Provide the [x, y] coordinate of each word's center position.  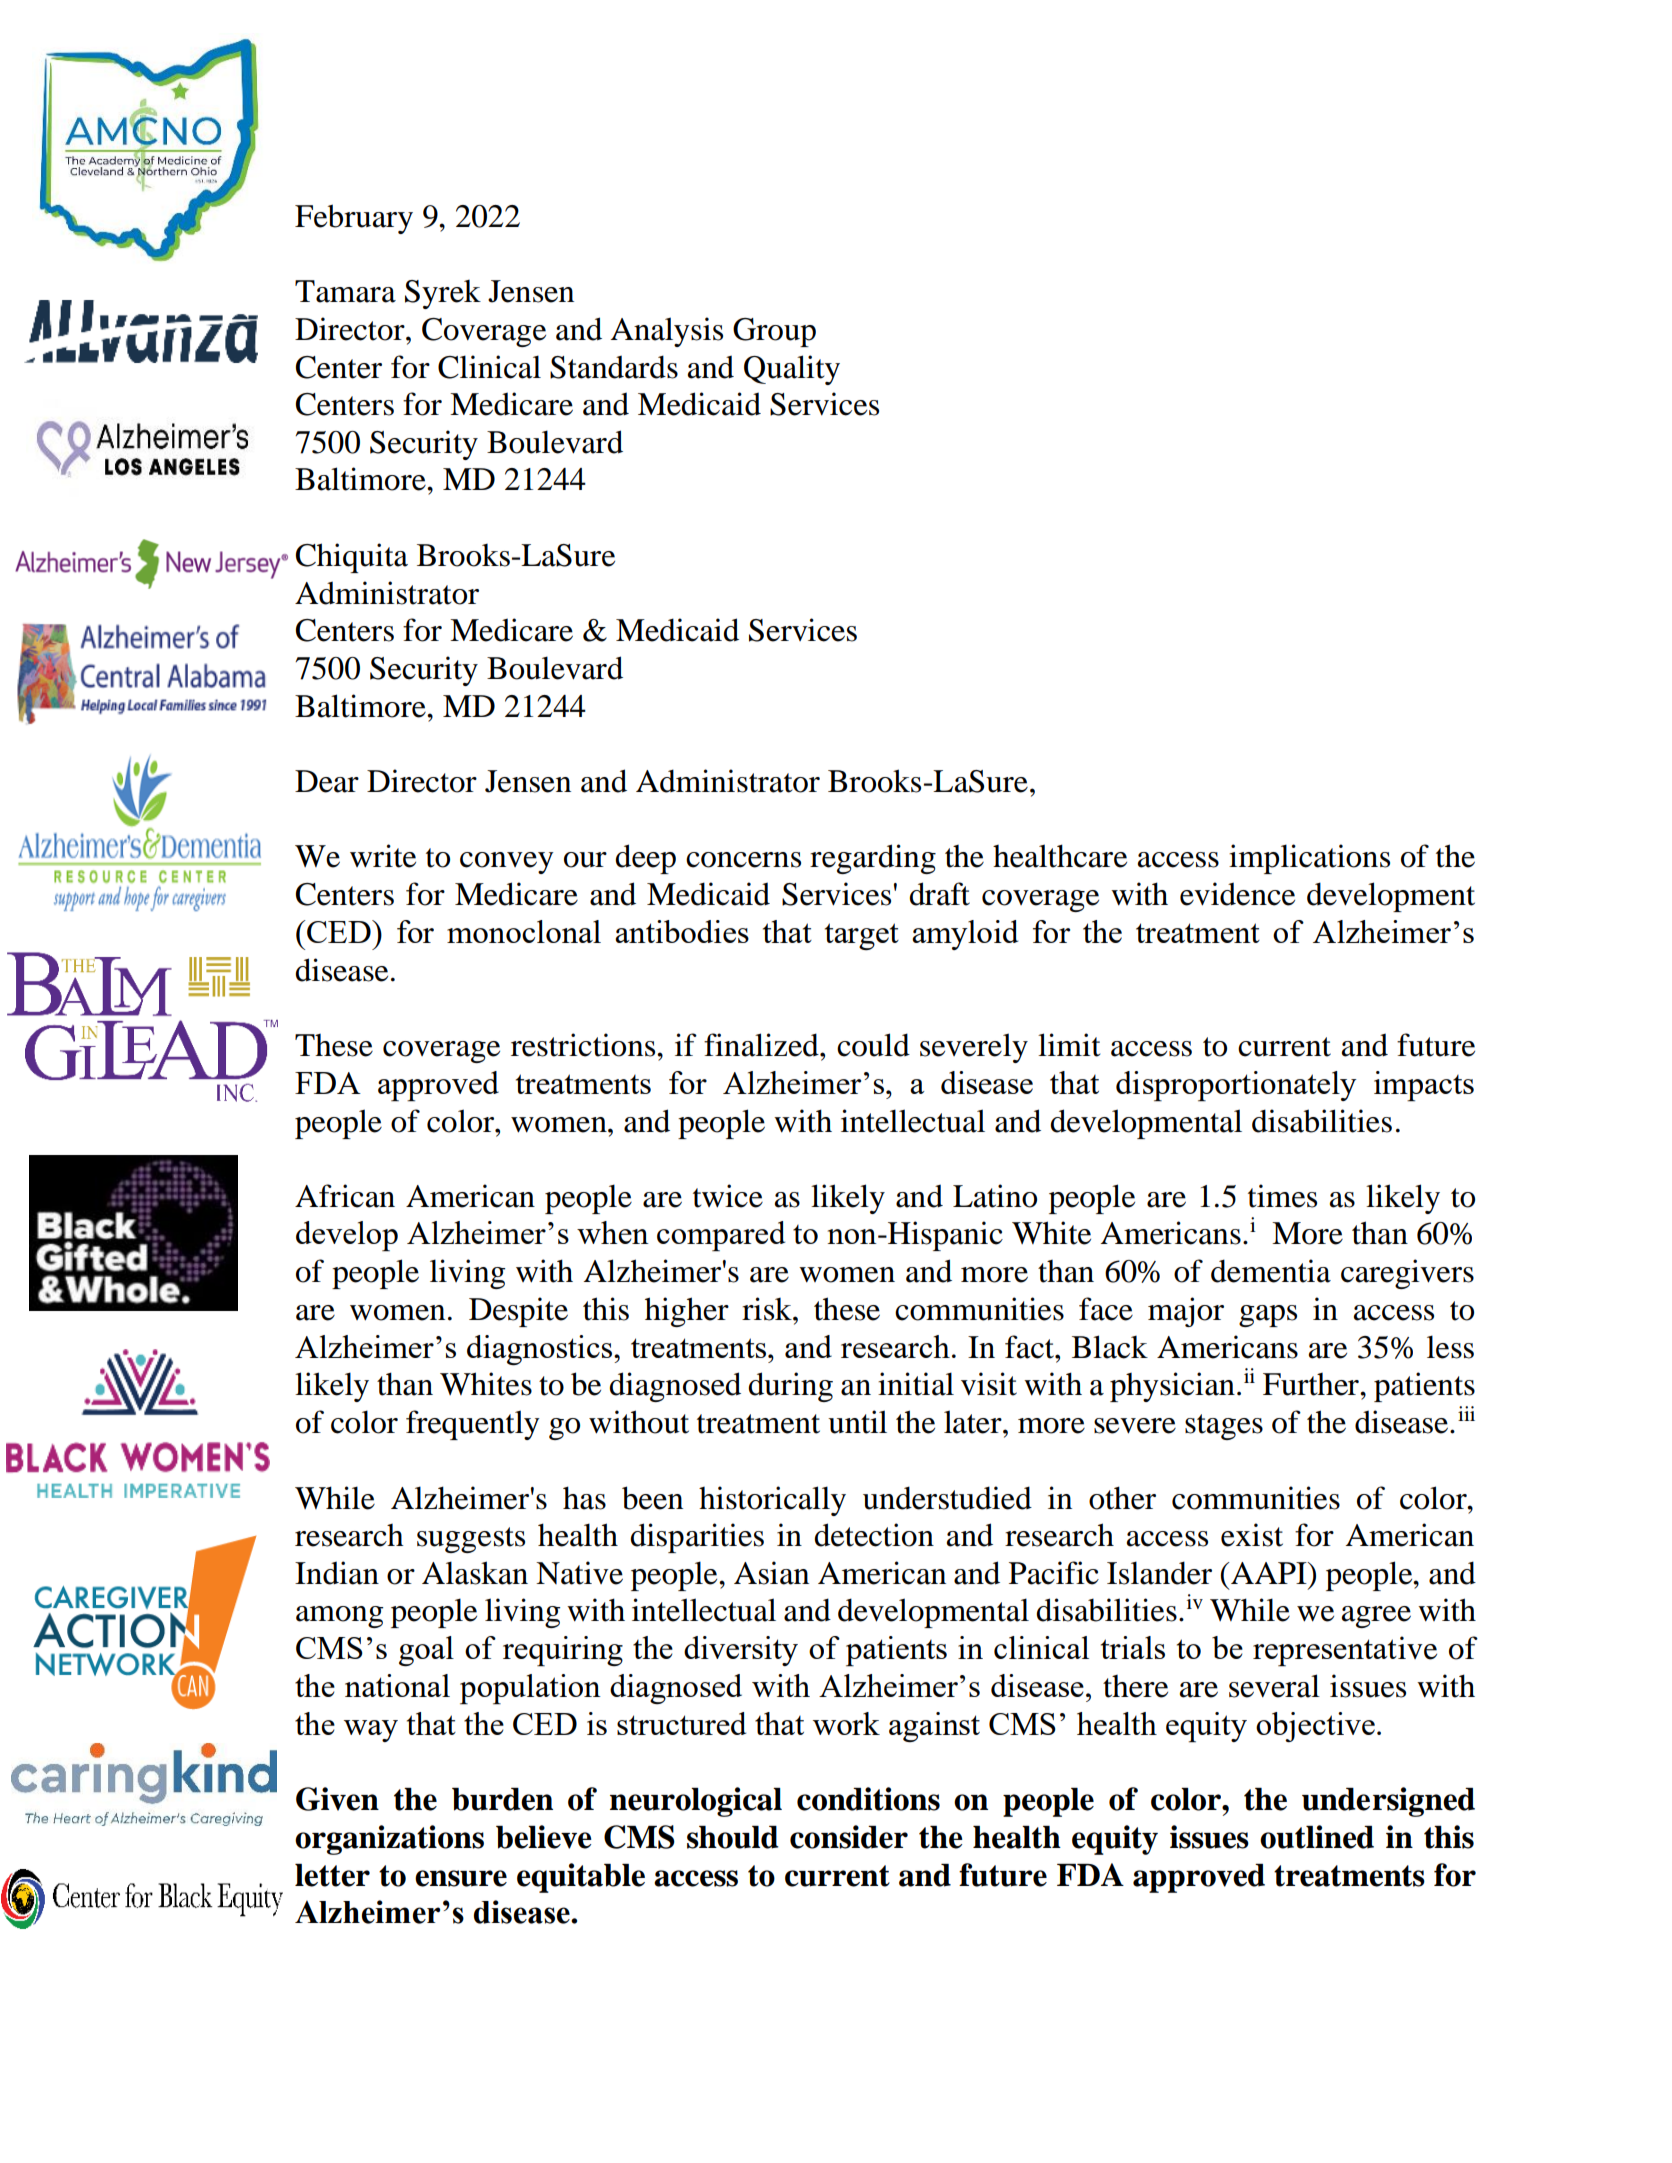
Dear [327, 781]
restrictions [584, 1045]
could [873, 1045]
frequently [473, 1425]
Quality [792, 370]
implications [1309, 859]
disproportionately [1236, 1086]
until [857, 1422]
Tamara [345, 291]
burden [502, 1799]
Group [774, 332]
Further [1312, 1384]
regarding [873, 859]
